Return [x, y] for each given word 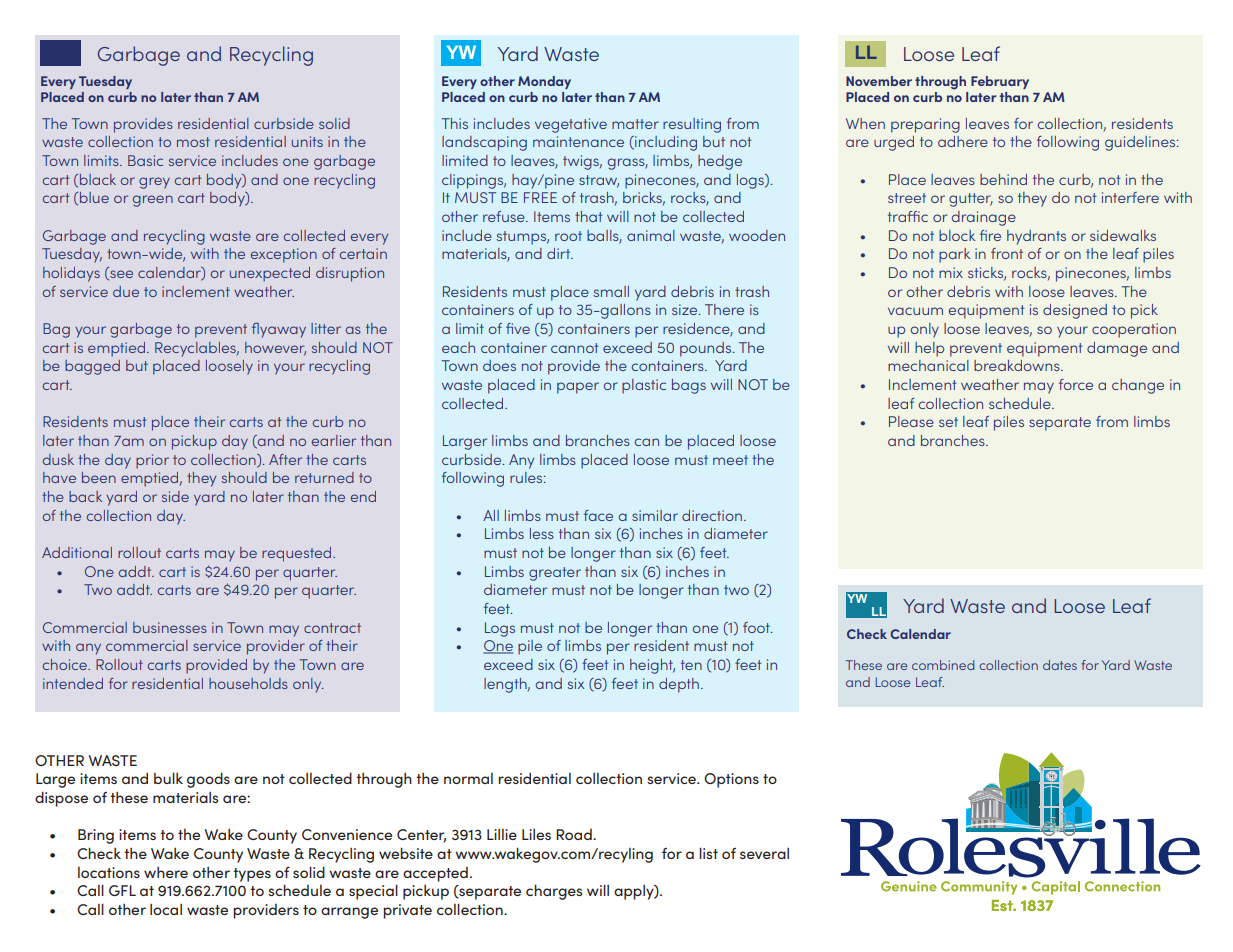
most [193, 142]
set [948, 422]
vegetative [571, 125]
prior [152, 461]
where [166, 872]
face [598, 515]
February [1000, 82]
